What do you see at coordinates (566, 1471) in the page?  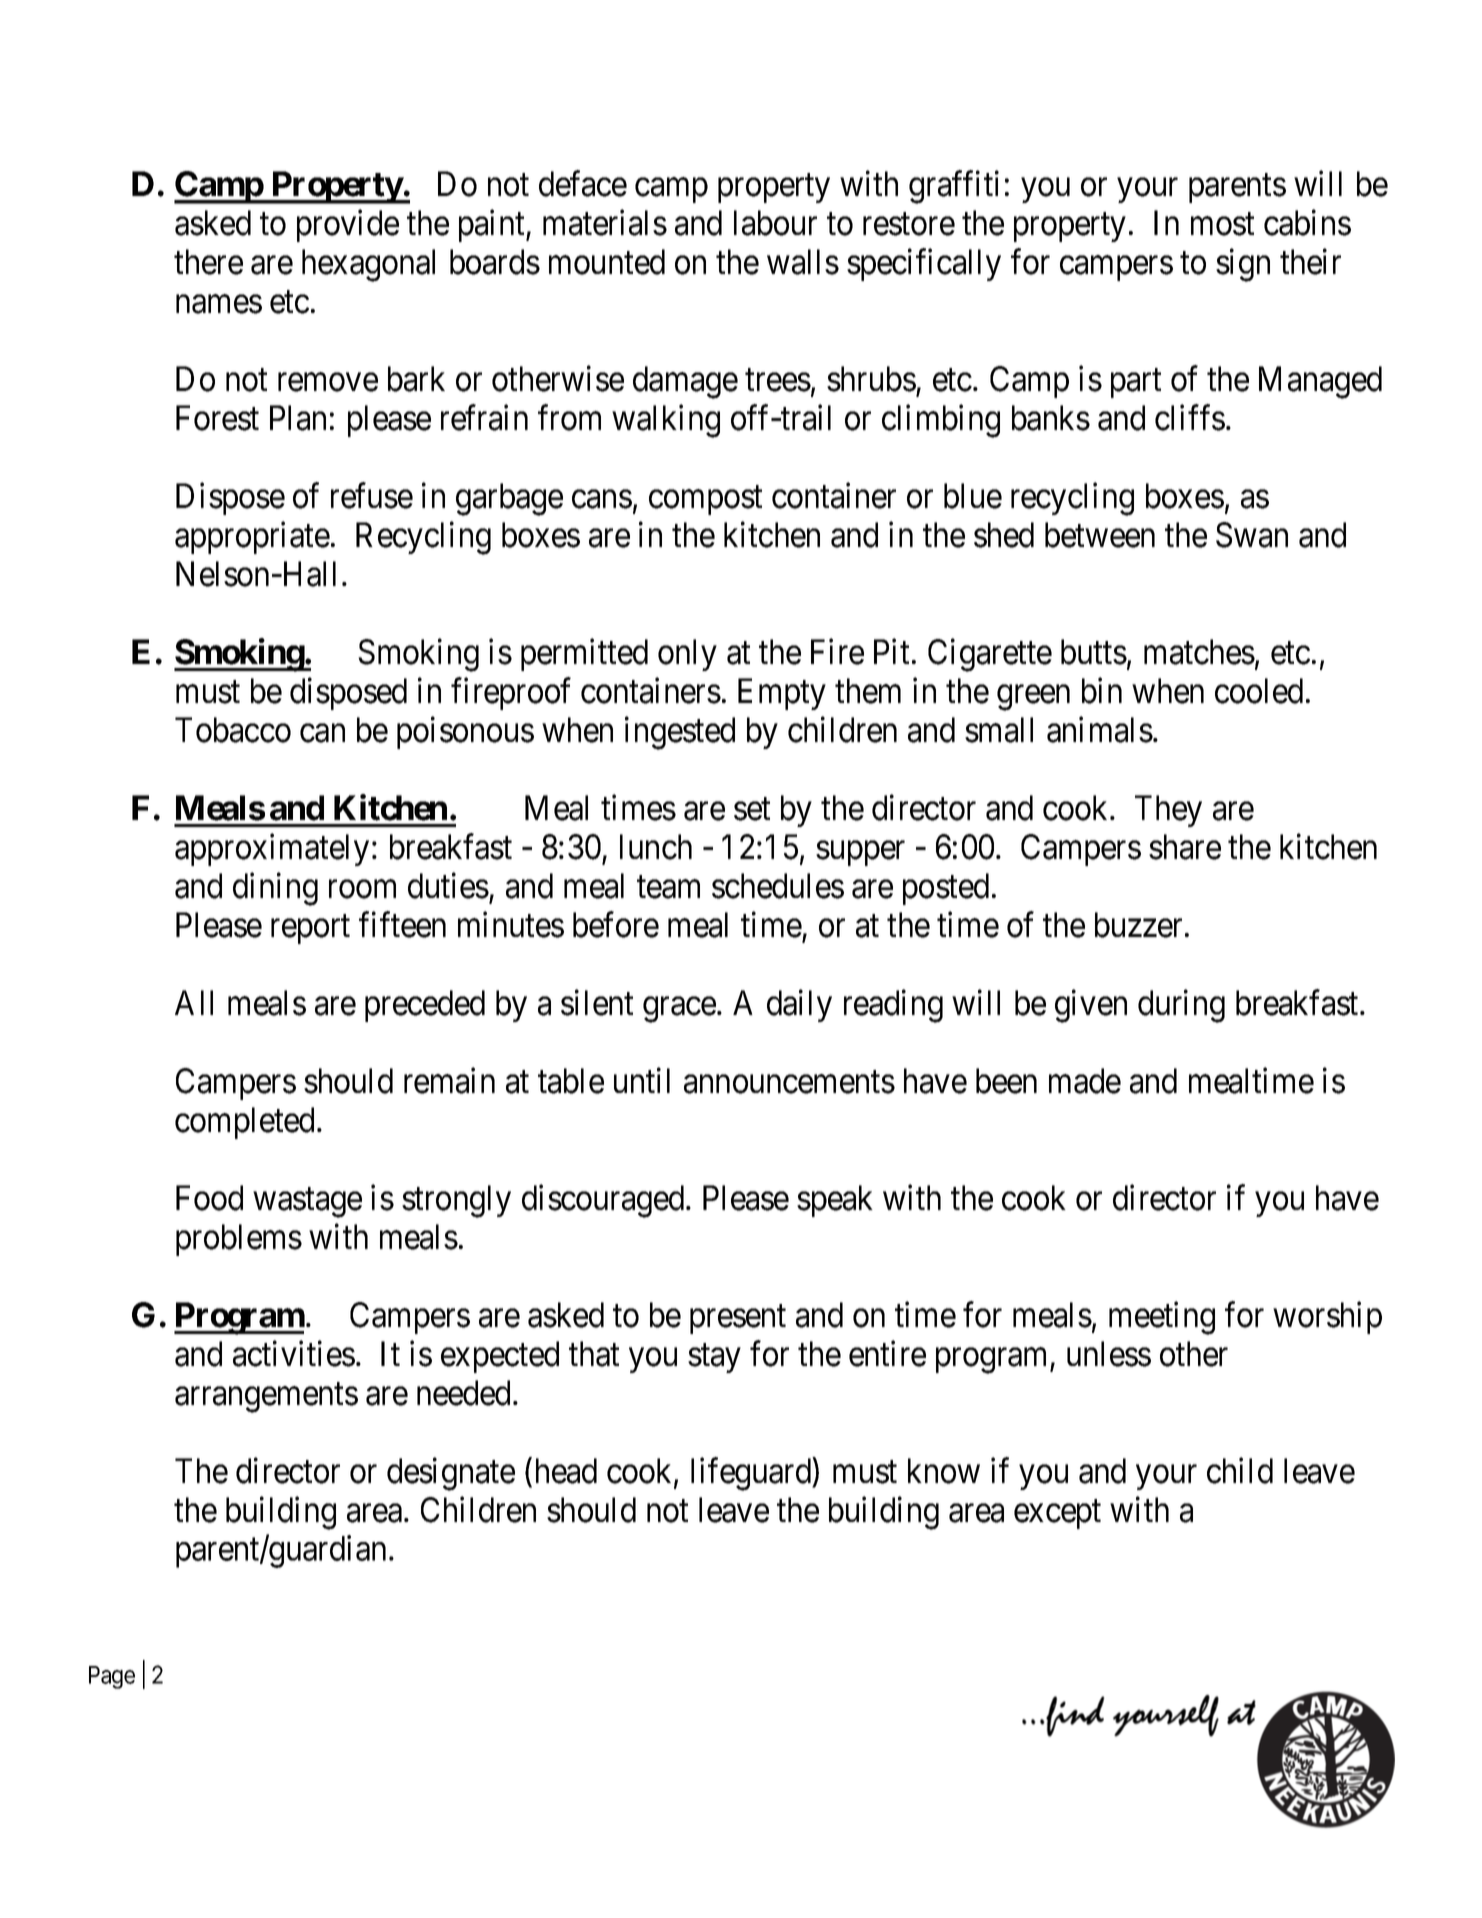 I see `head` at bounding box center [566, 1471].
